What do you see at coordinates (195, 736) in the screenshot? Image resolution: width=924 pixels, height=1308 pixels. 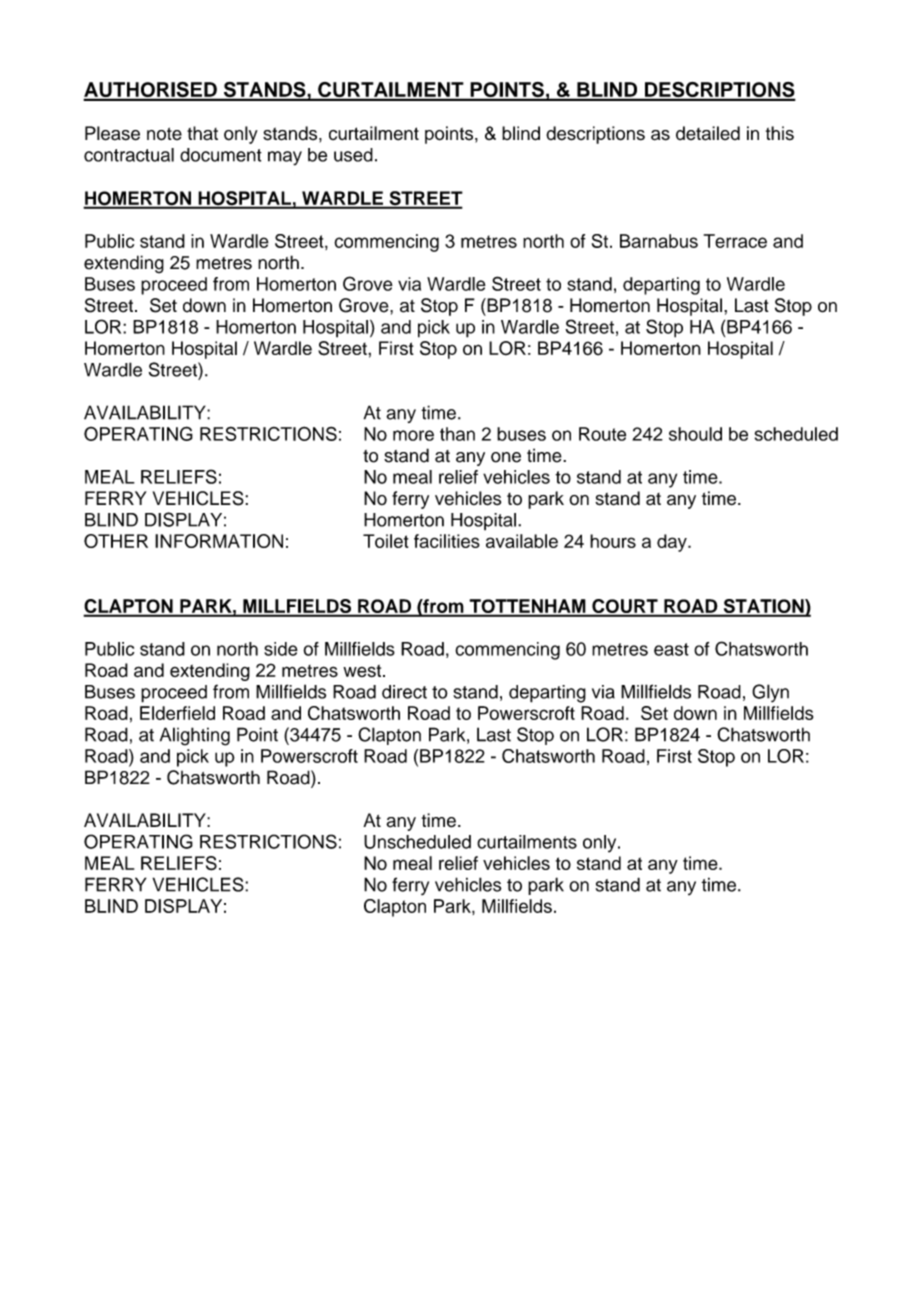 I see `Alighting` at bounding box center [195, 736].
